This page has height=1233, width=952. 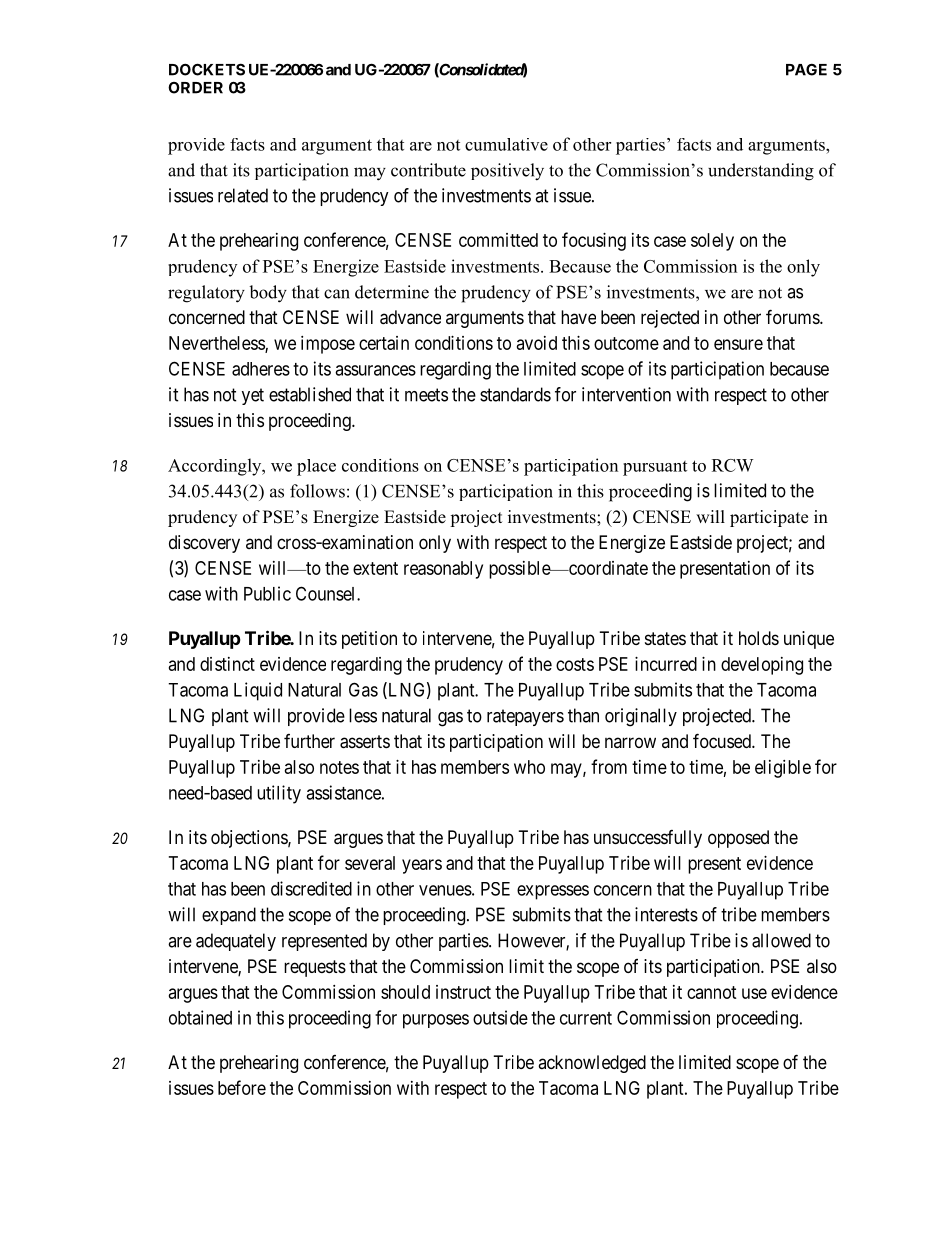 I want to click on cumulative, so click(x=506, y=144).
